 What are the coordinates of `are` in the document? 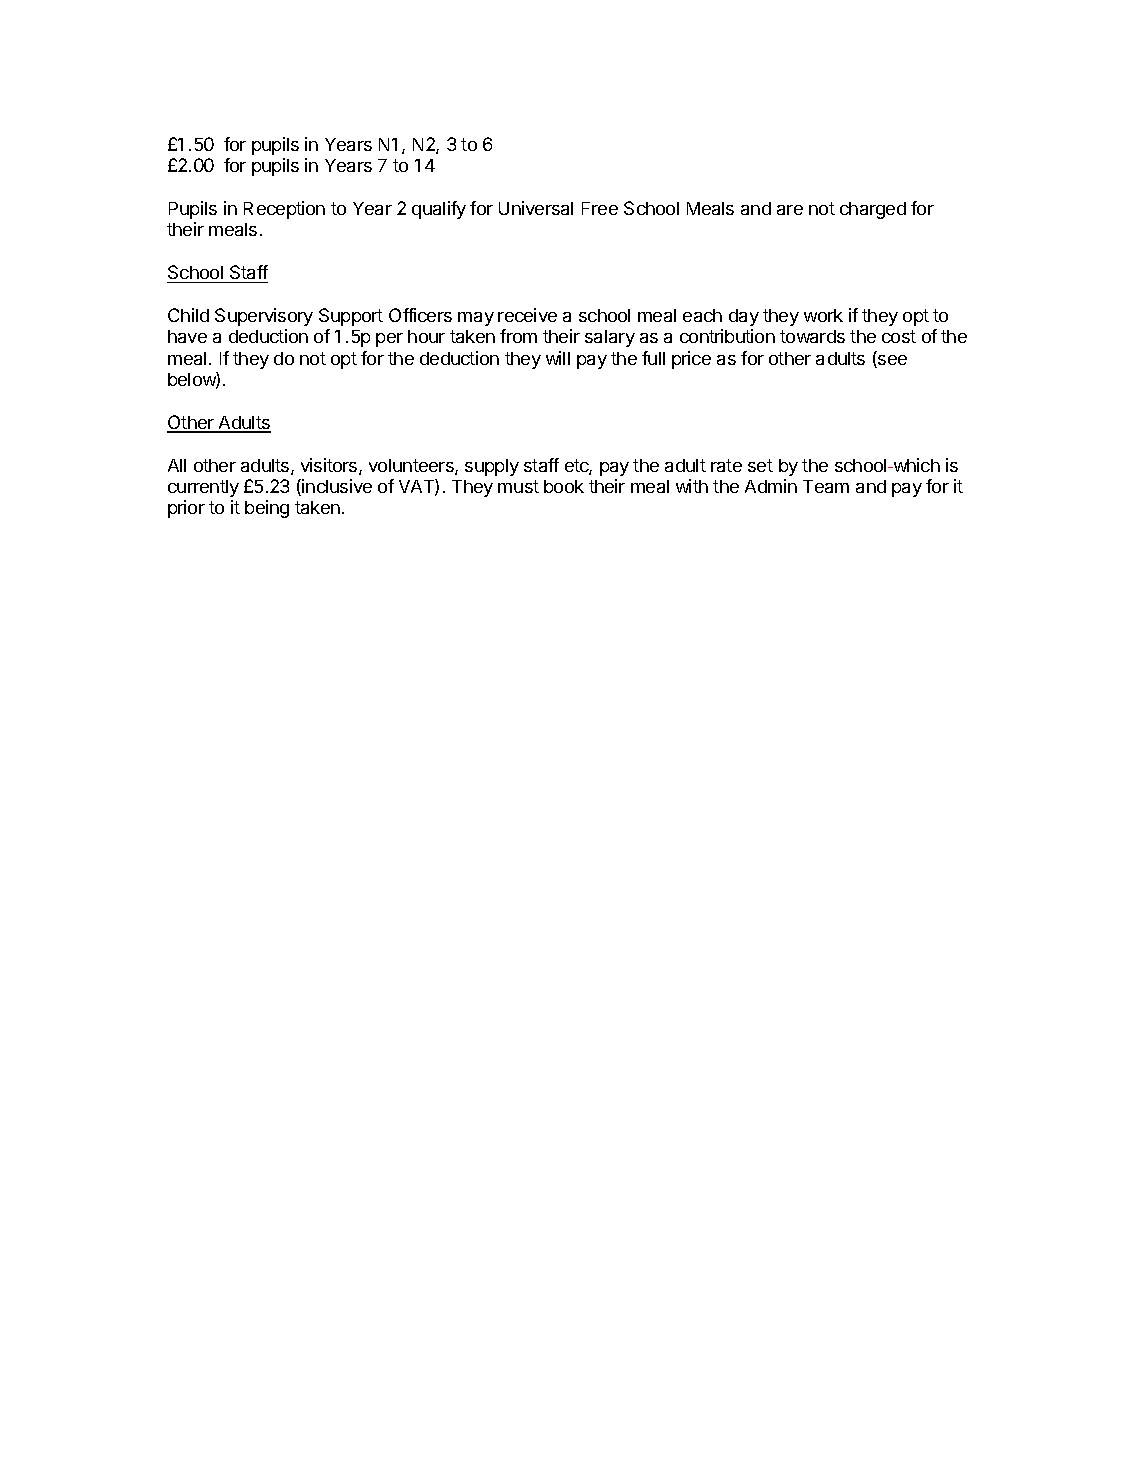 It's located at (790, 210).
